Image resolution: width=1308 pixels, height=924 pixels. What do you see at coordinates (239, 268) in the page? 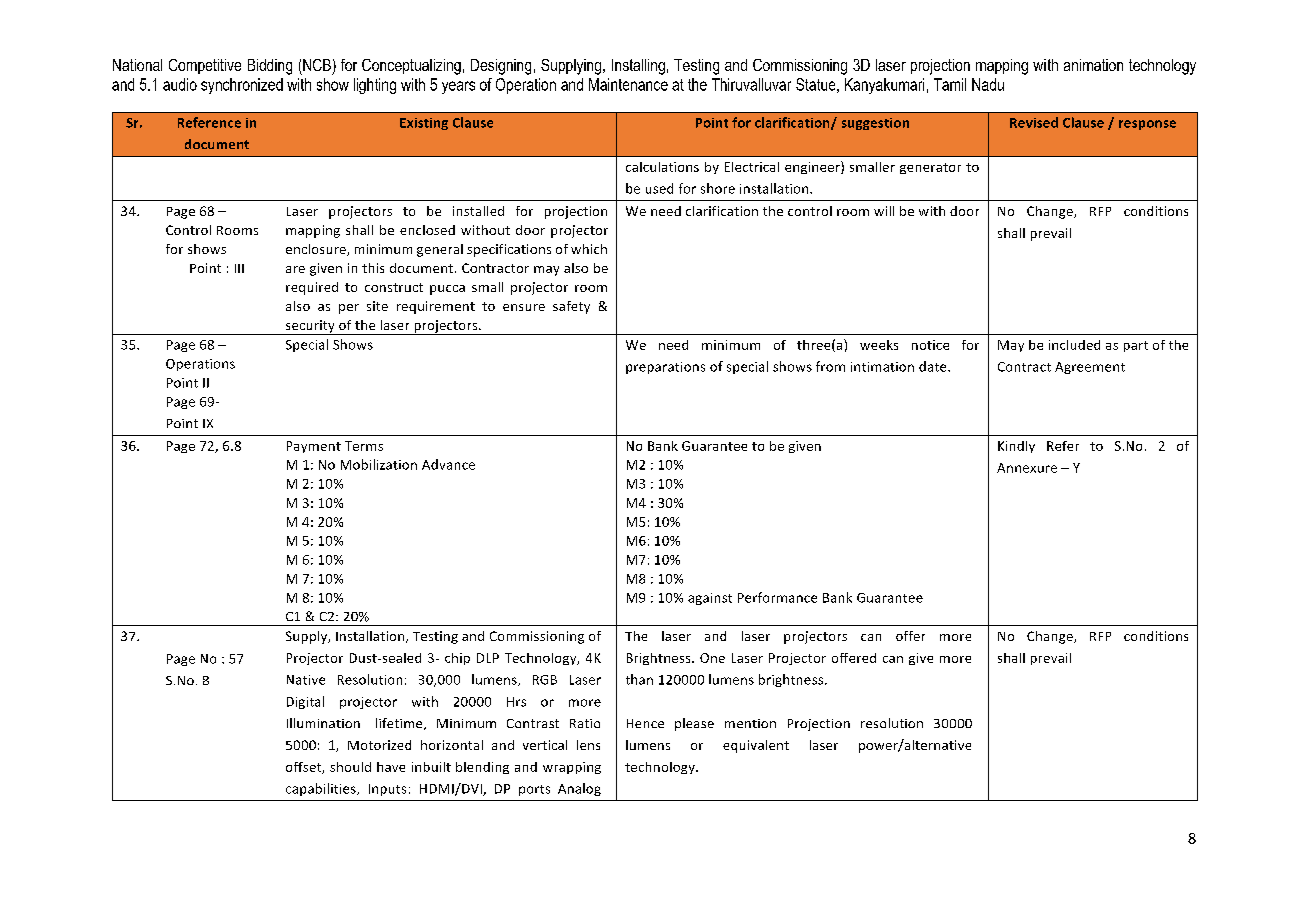
I see `III` at bounding box center [239, 268].
